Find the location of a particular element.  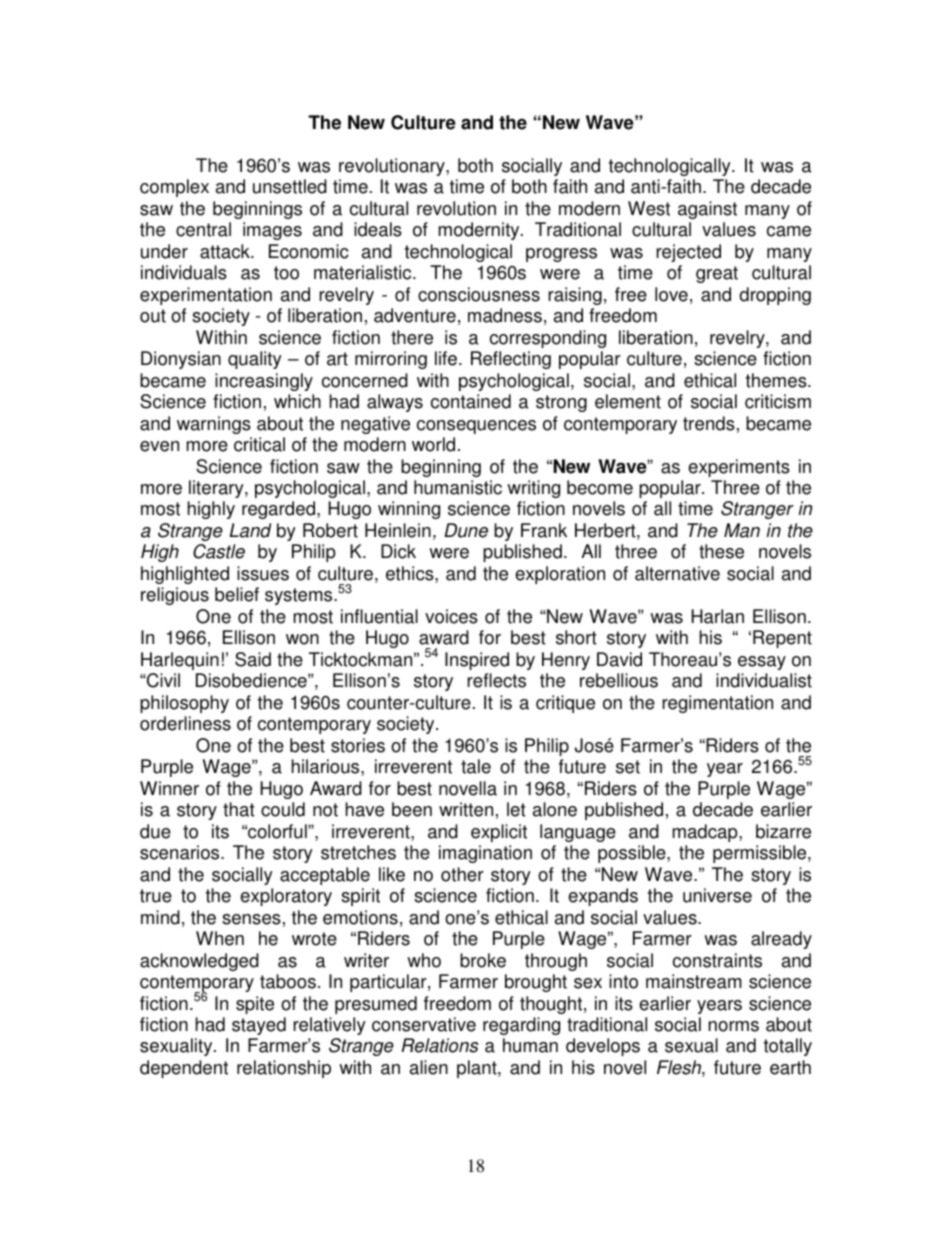

explicit is located at coordinates (499, 833).
